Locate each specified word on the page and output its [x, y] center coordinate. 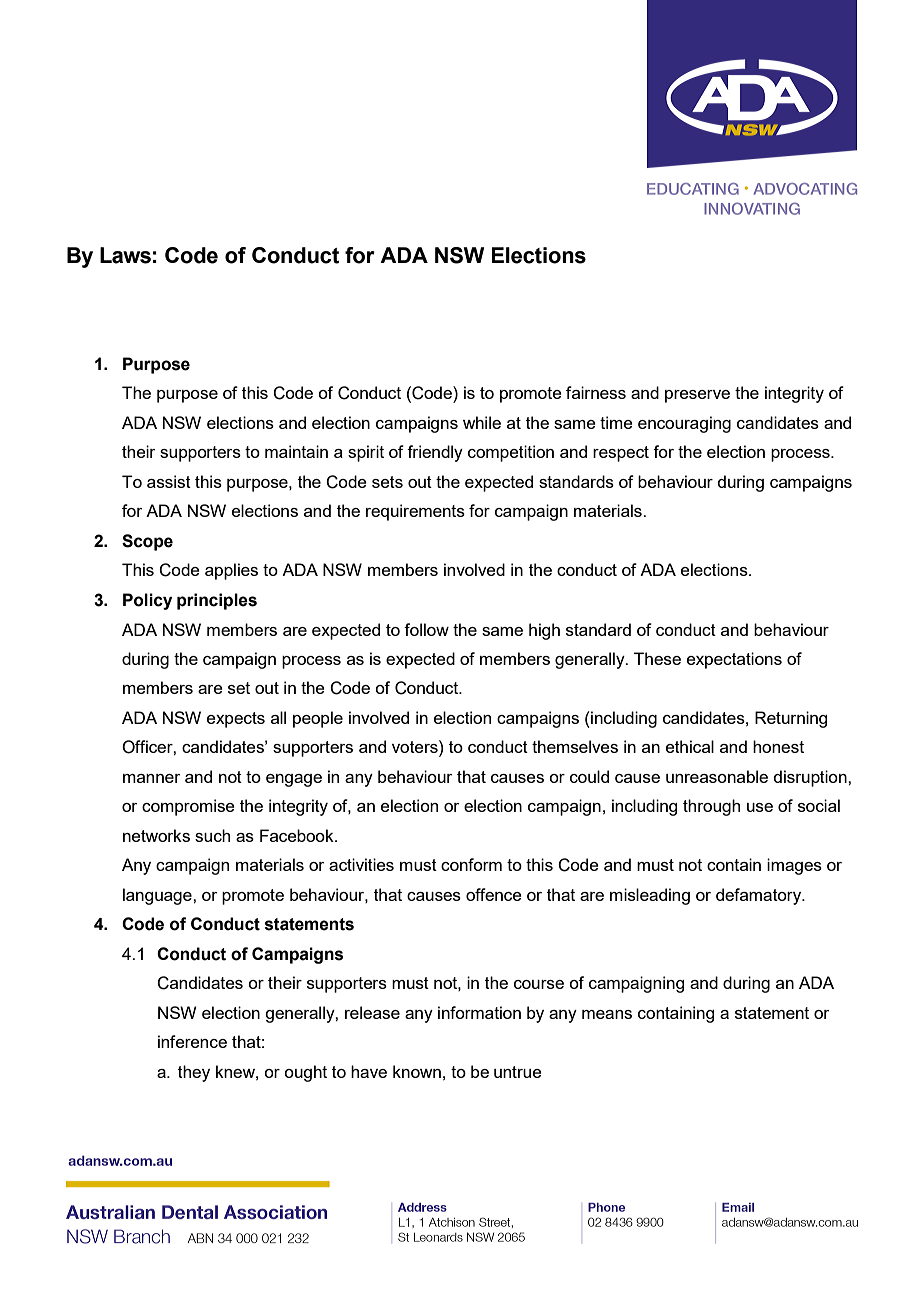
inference [192, 1041]
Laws [125, 255]
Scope [147, 542]
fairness [596, 392]
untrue [518, 1072]
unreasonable [717, 776]
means [607, 1014]
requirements [415, 512]
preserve [697, 396]
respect [621, 454]
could [589, 776]
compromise [188, 807]
